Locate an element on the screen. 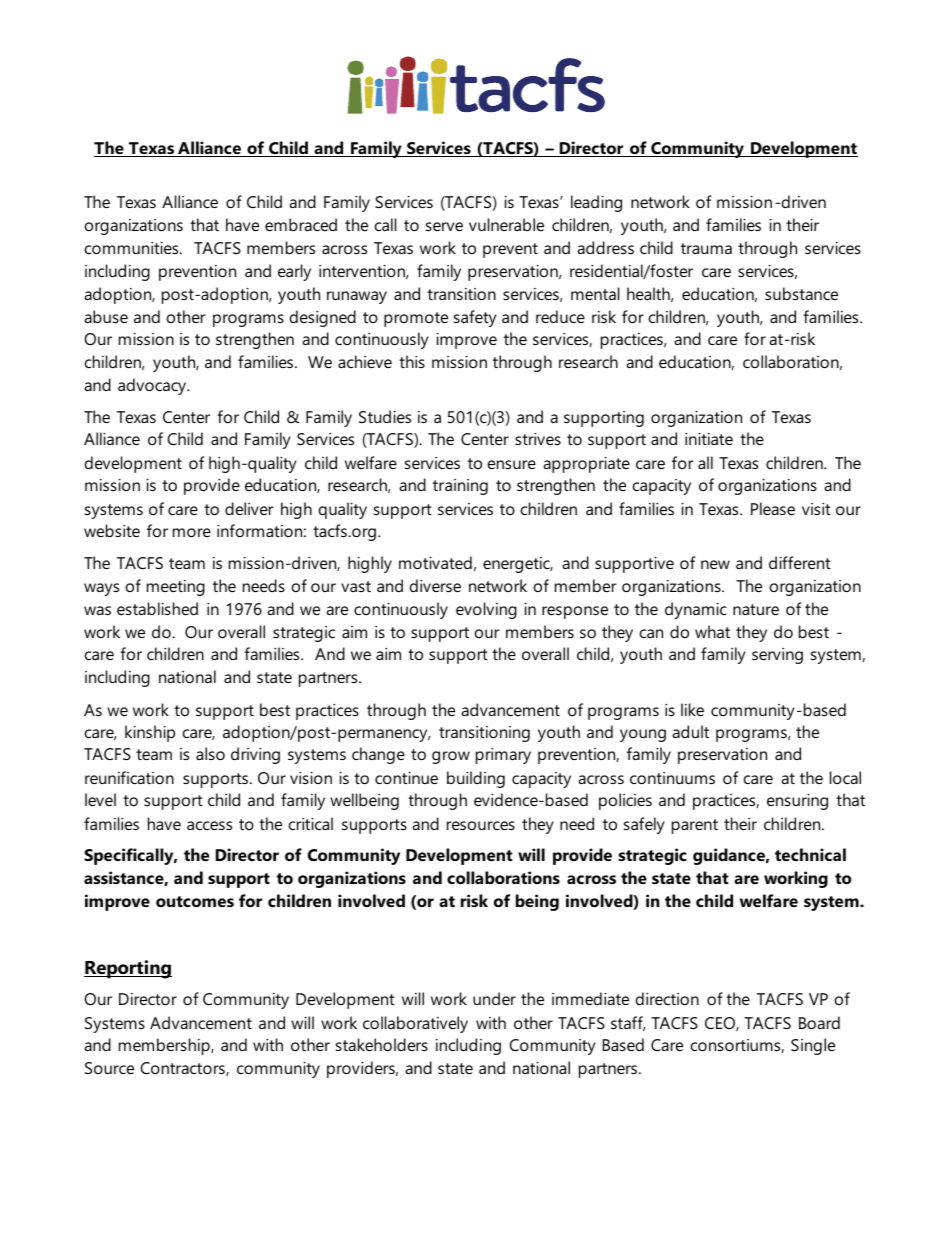 This screenshot has width=952, height=1233. access is located at coordinates (209, 825).
